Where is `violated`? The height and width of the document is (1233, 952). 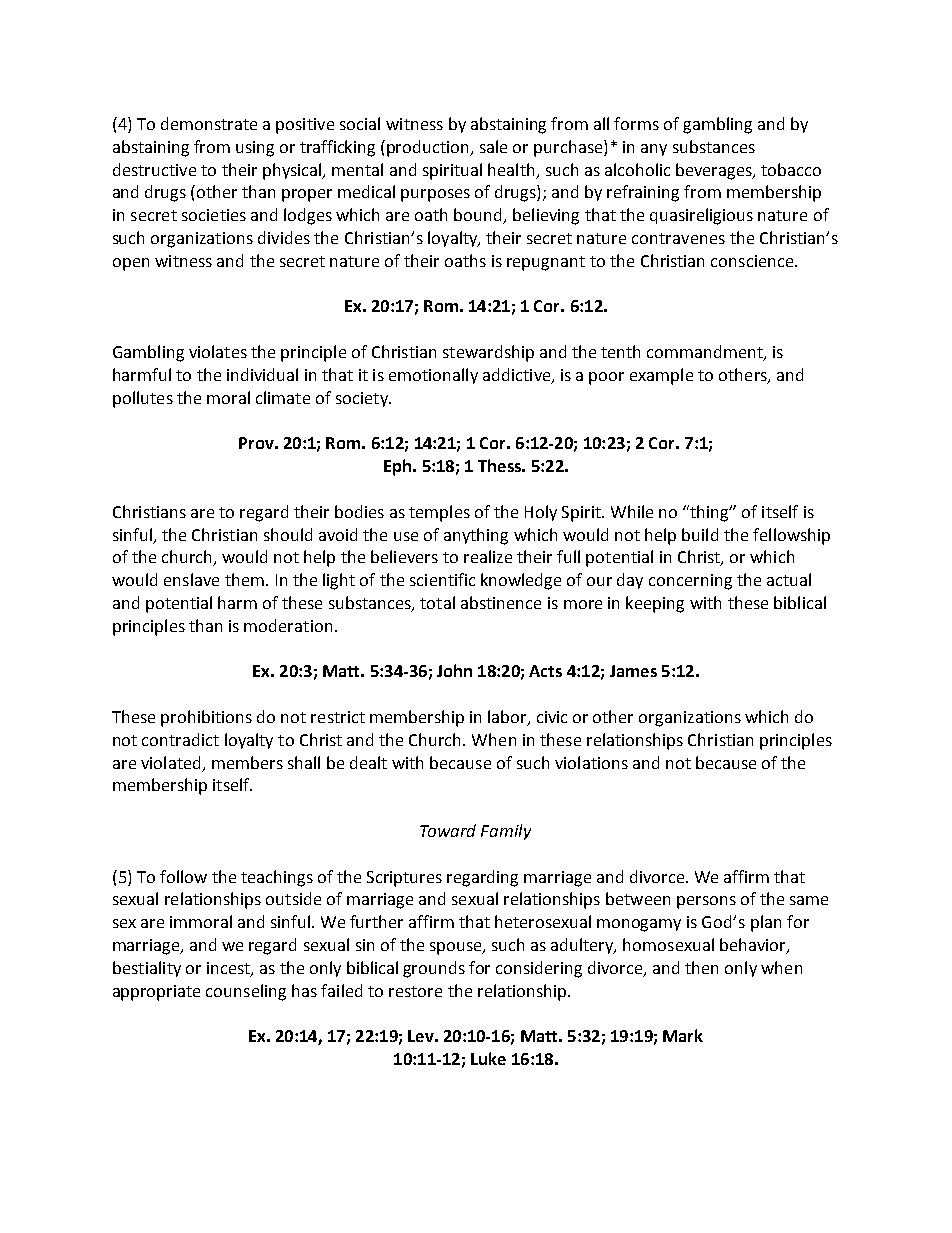 violated is located at coordinates (170, 762).
